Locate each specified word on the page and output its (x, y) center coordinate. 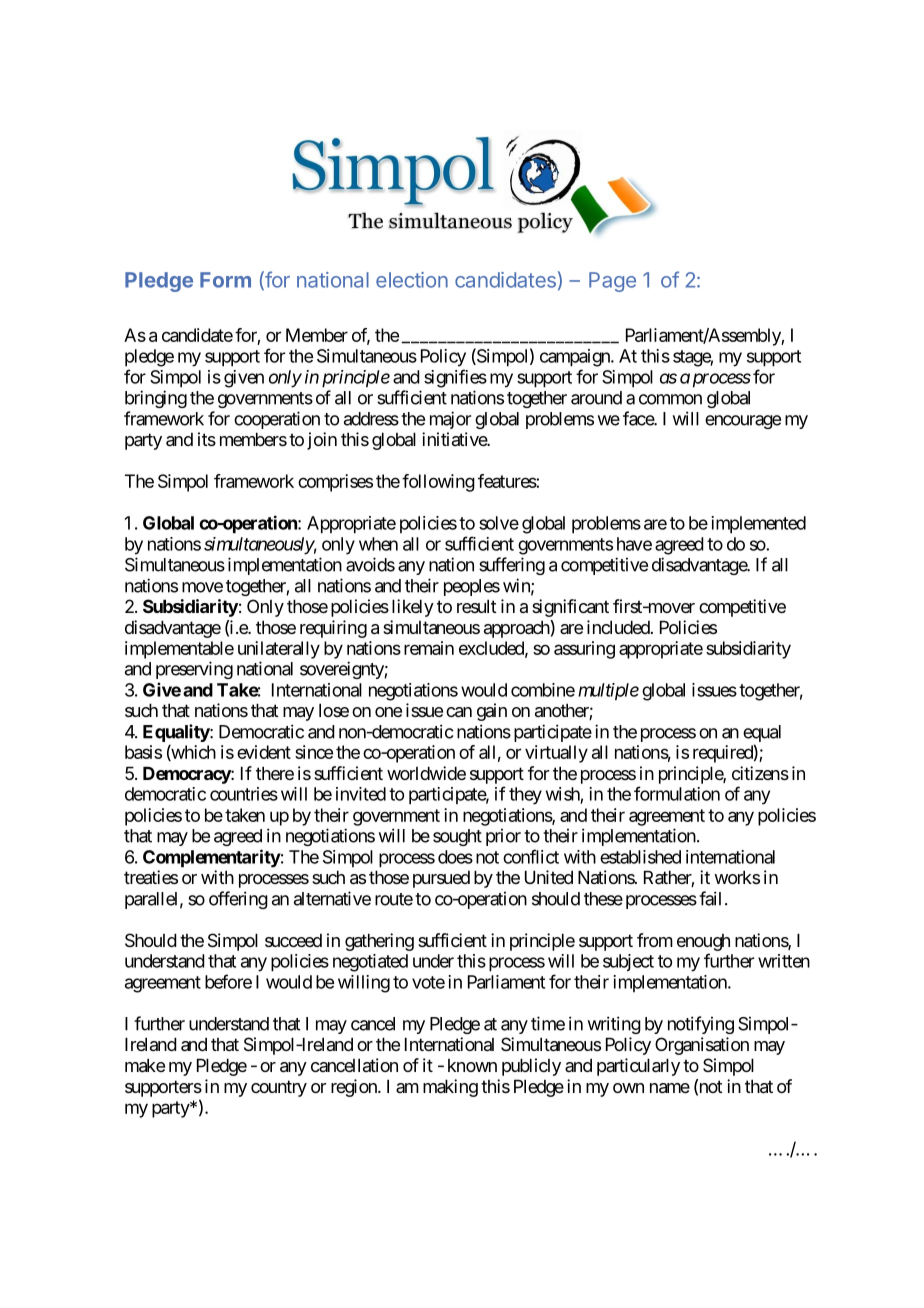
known (472, 1065)
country (279, 1088)
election (412, 280)
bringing (156, 399)
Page (612, 282)
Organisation (702, 1046)
